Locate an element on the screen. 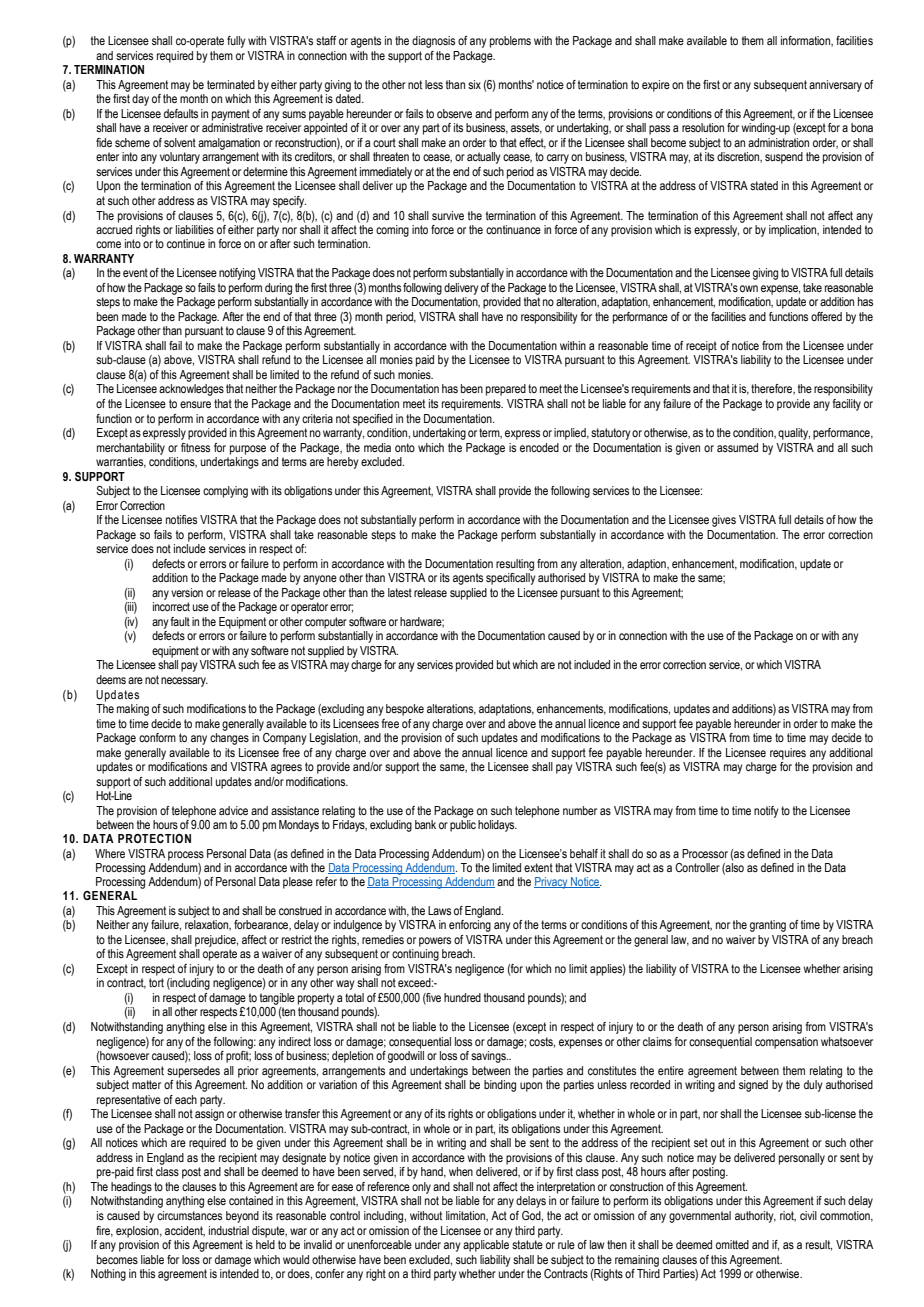 The height and width of the screenshot is (1307, 924). six is located at coordinates (474, 84).
